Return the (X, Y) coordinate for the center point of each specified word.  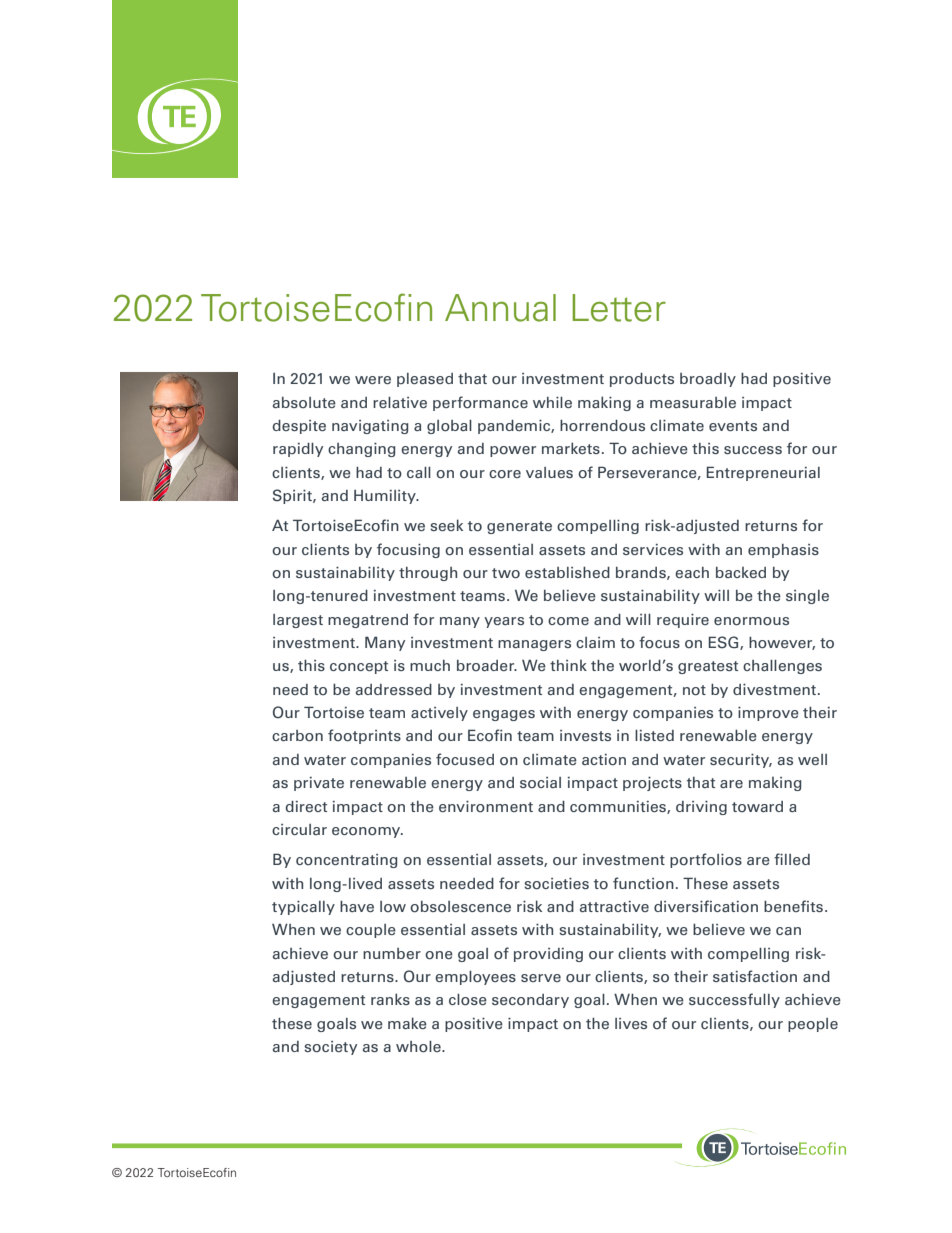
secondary (530, 1001)
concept (359, 667)
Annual (500, 308)
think (568, 665)
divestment (774, 689)
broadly (708, 380)
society (330, 1048)
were (373, 380)
